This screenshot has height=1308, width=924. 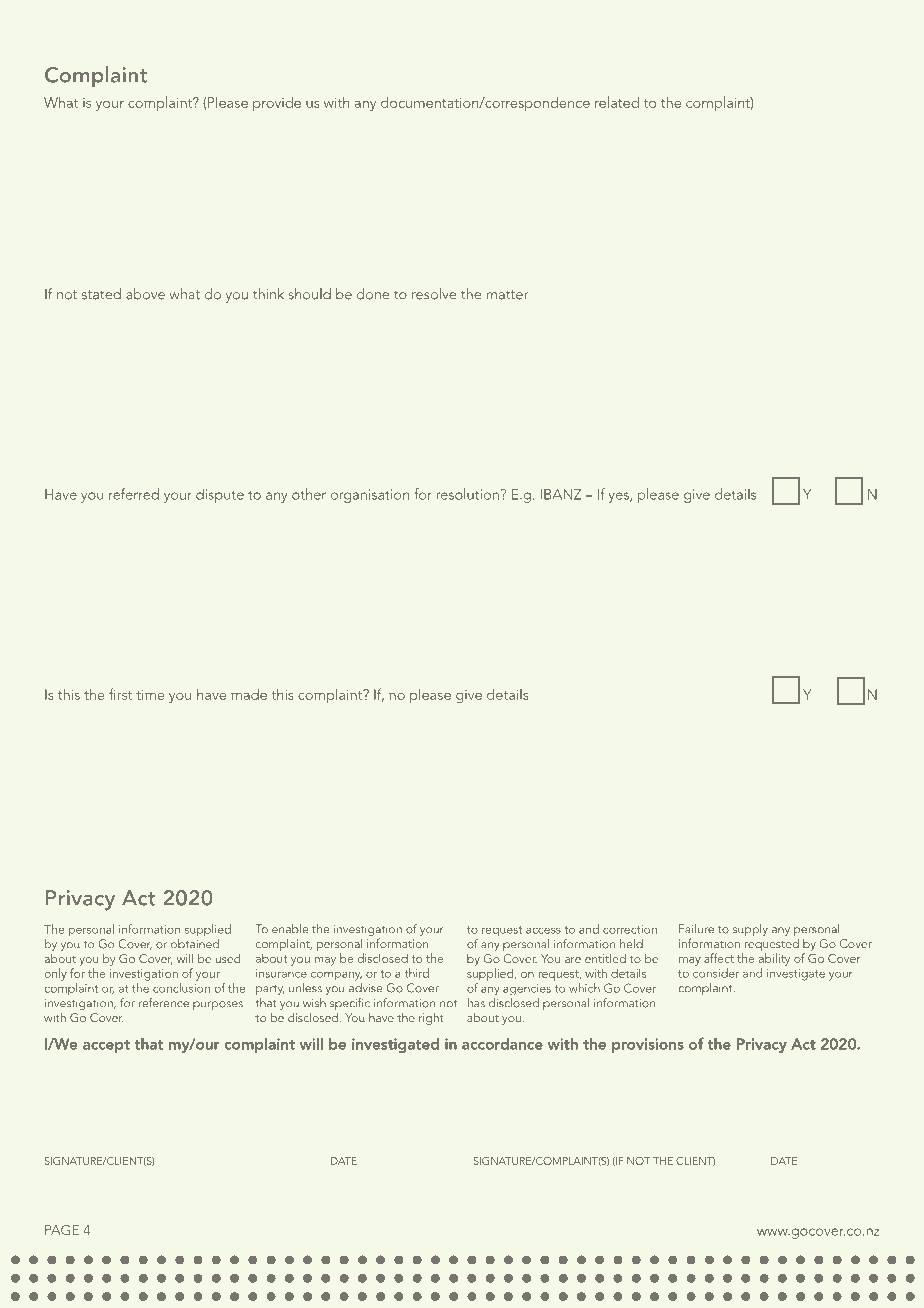 I want to click on organisation, so click(x=370, y=496).
